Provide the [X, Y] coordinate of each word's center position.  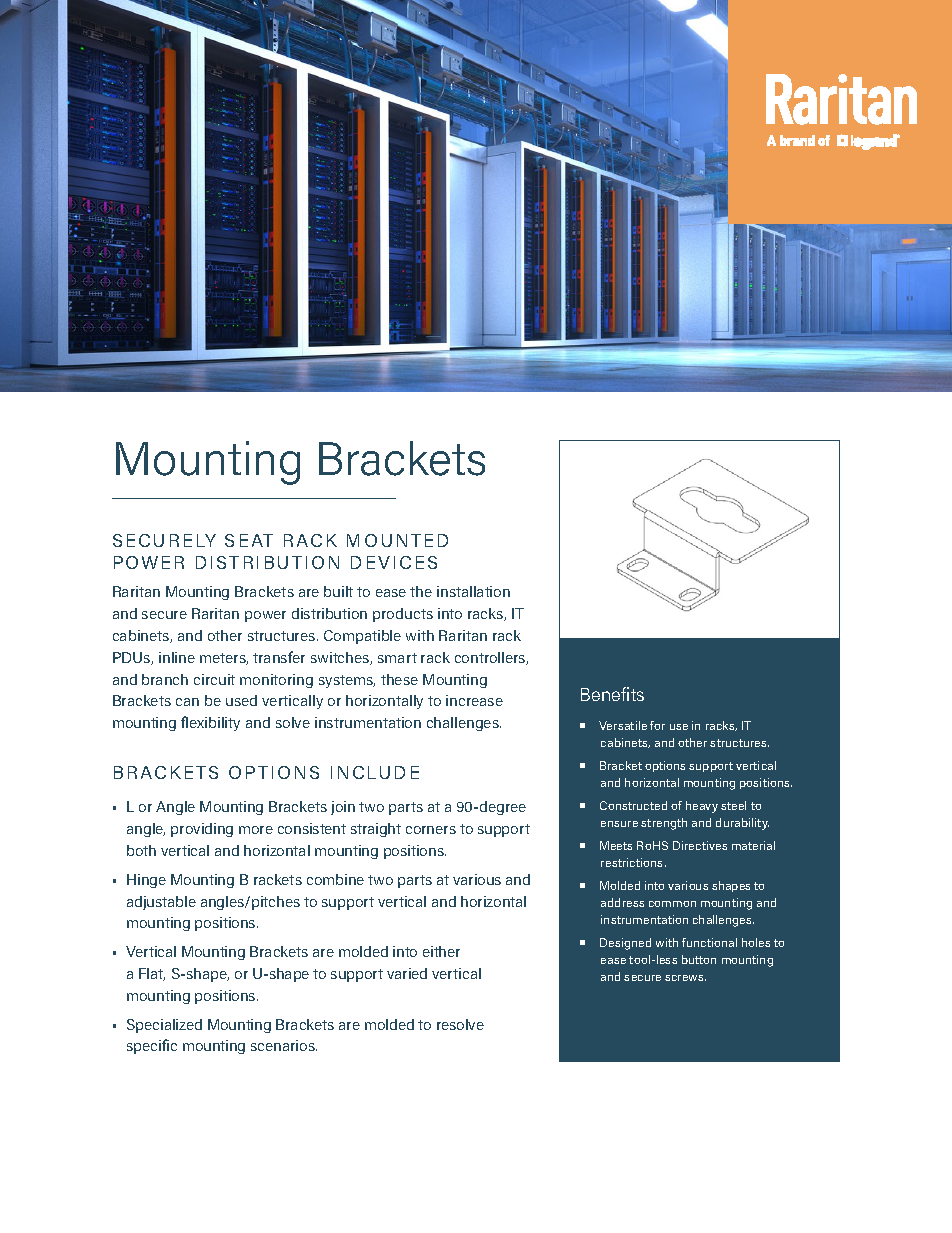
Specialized [164, 1026]
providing [202, 830]
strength [664, 824]
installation [473, 591]
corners [431, 830]
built [338, 591]
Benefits [612, 694]
